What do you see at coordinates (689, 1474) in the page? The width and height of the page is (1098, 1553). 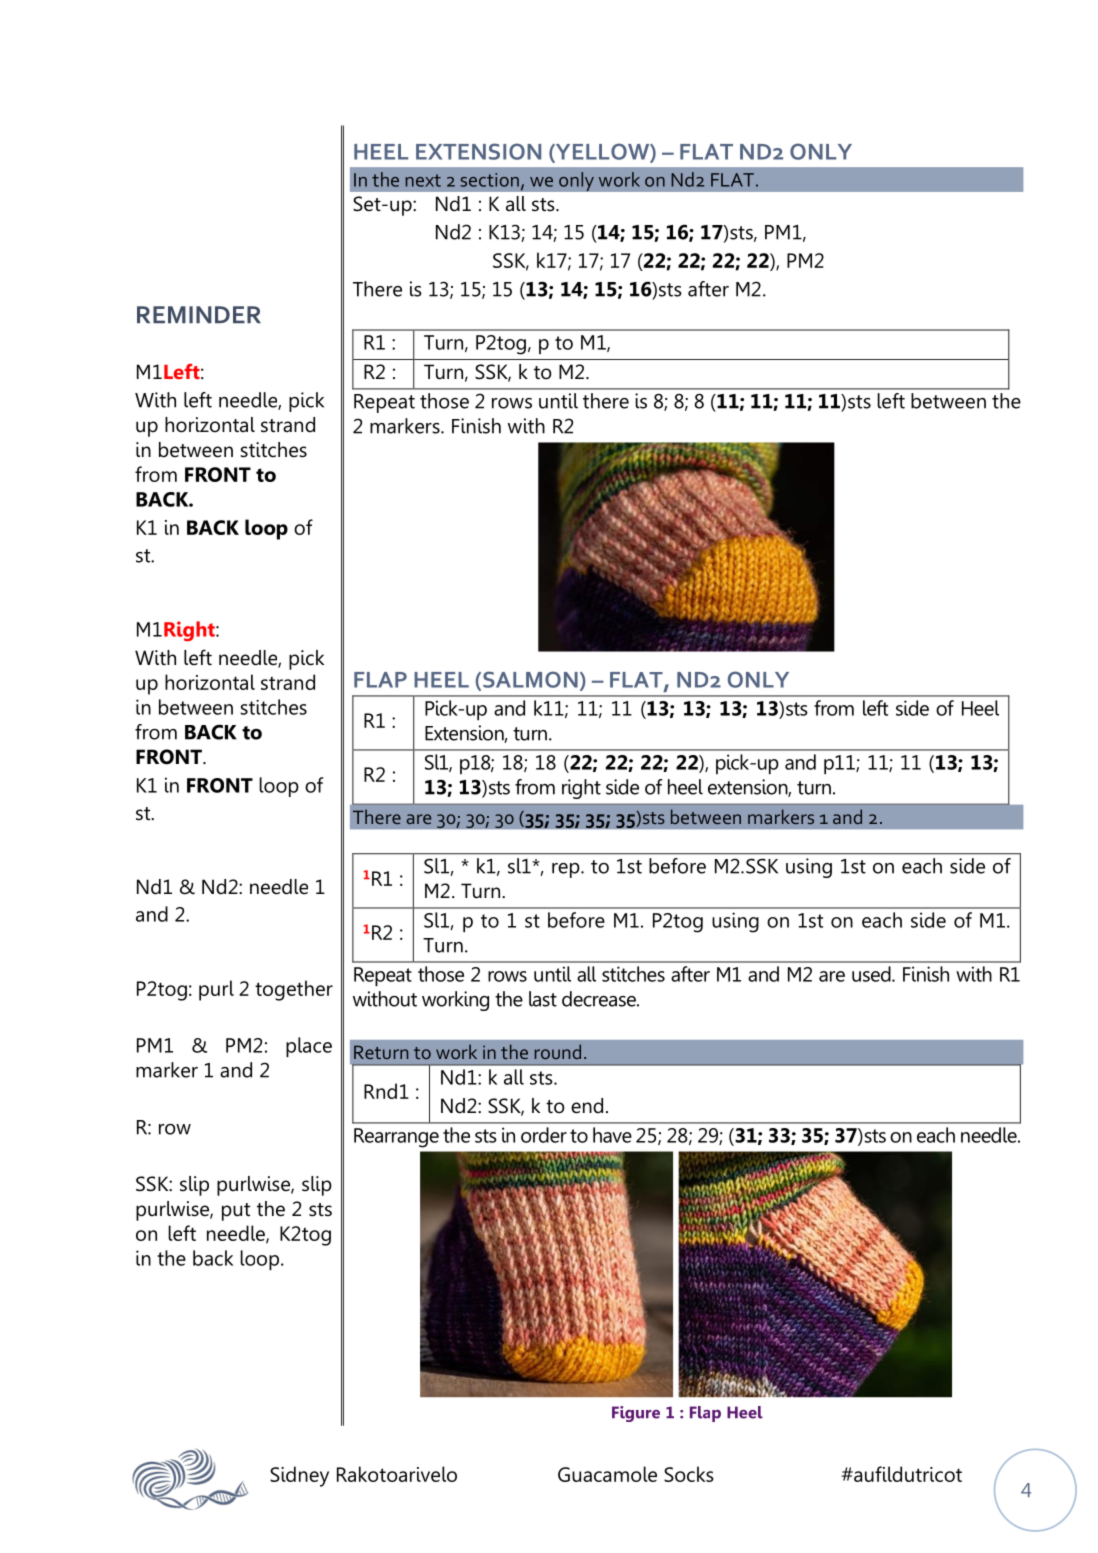 I see `Socks` at bounding box center [689, 1474].
